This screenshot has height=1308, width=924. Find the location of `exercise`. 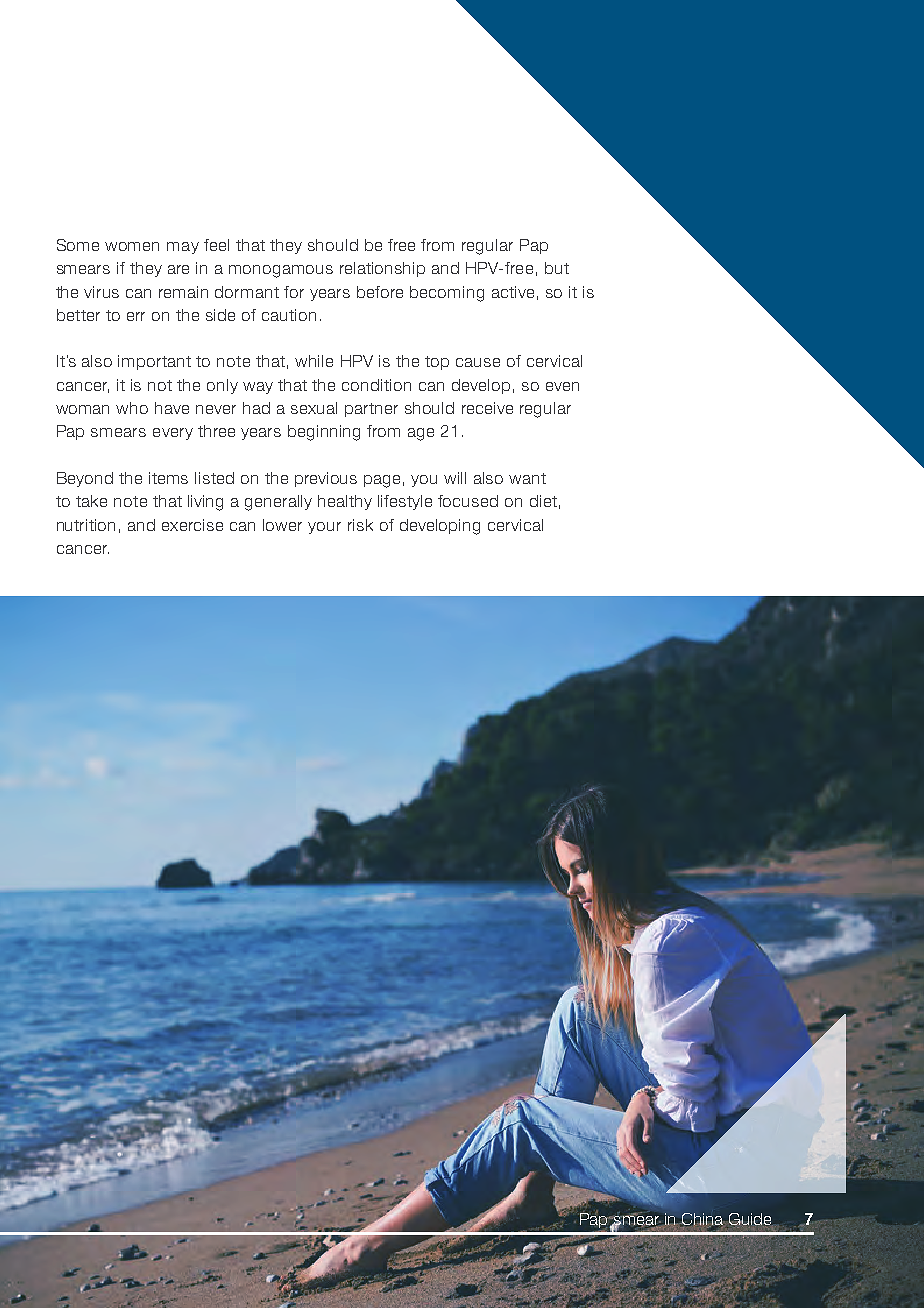

exercise is located at coordinates (192, 525).
